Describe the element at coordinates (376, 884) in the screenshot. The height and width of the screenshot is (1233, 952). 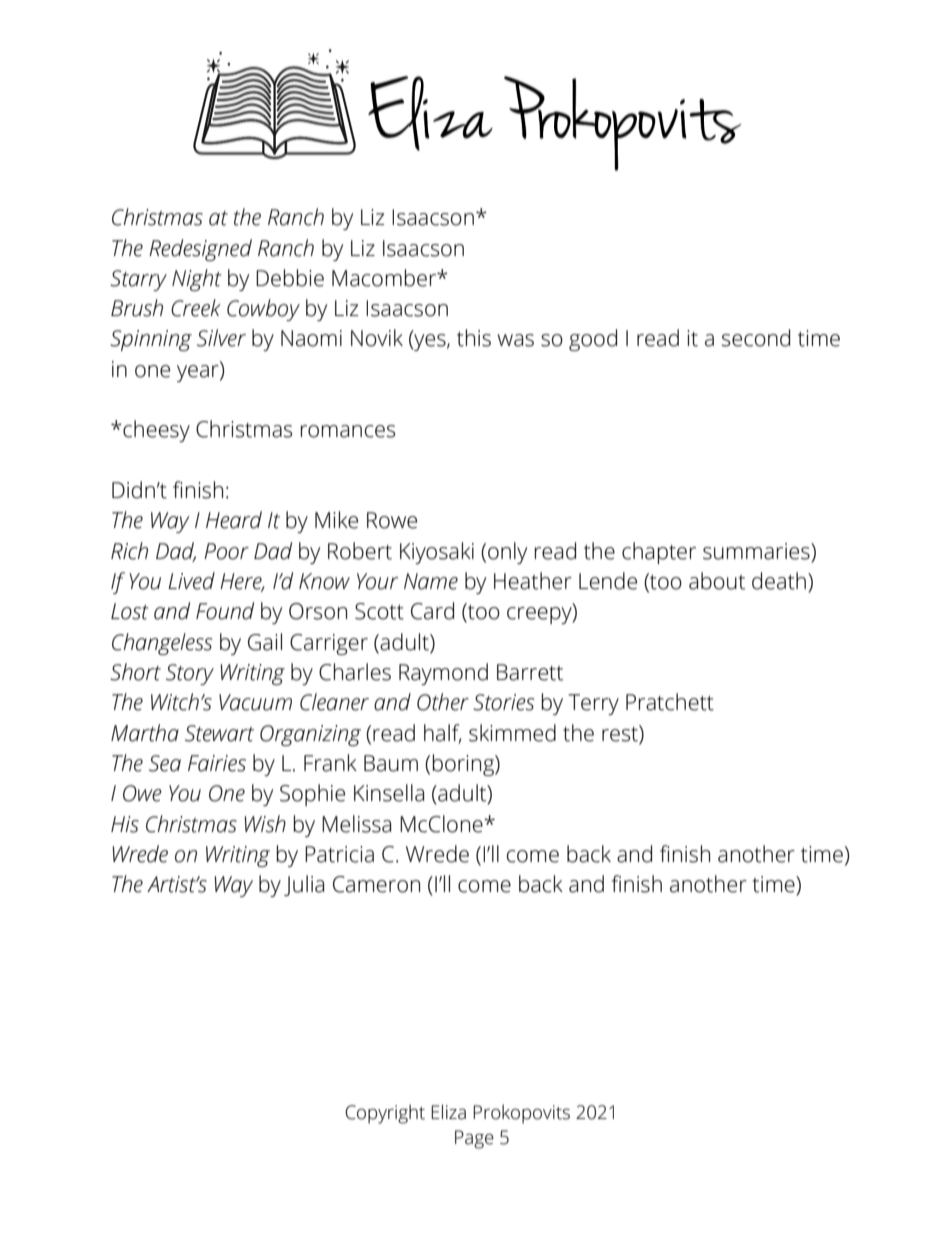
I see `Cameron` at that location.
